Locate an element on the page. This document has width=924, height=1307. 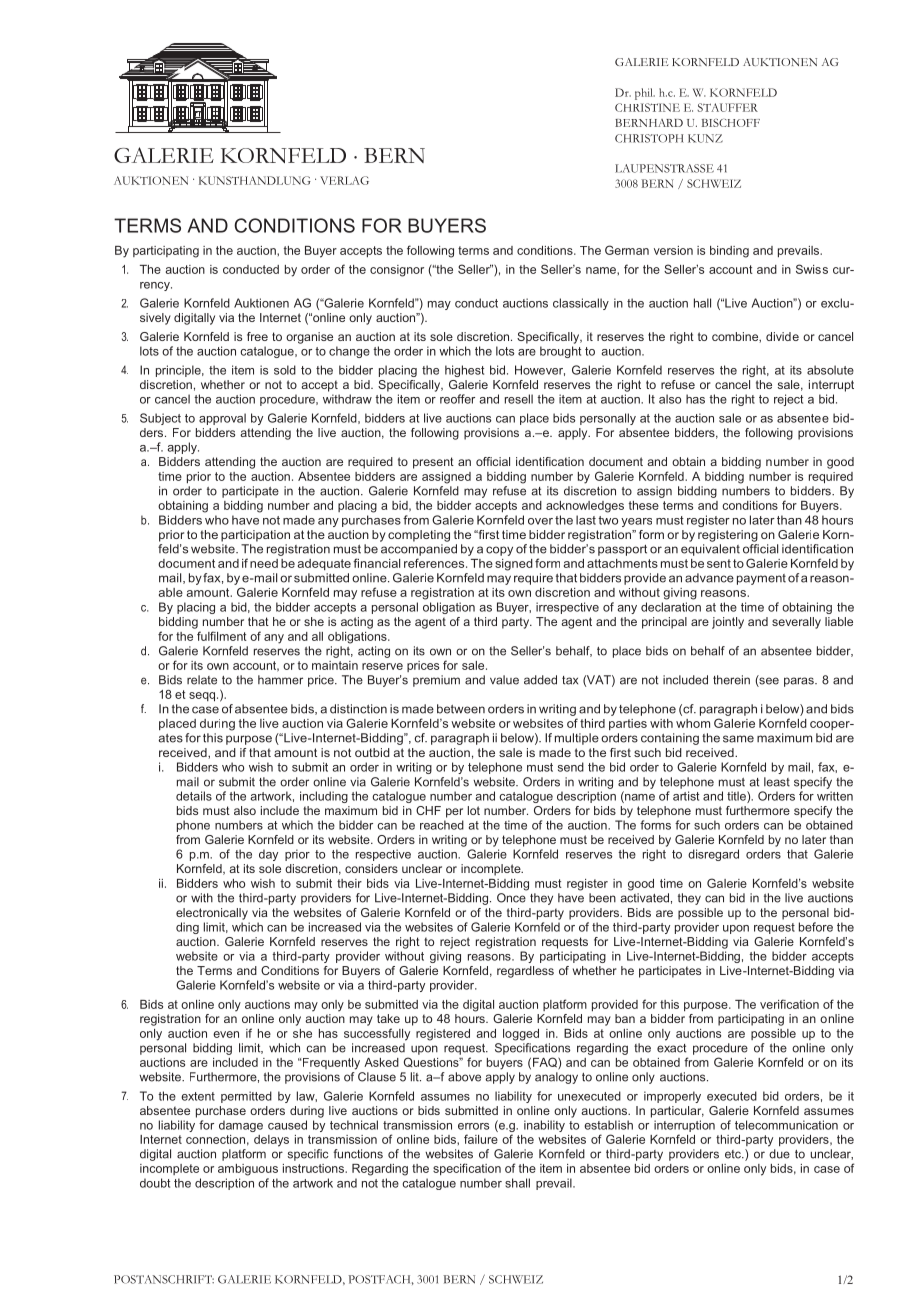
highest is located at coordinates (464, 371).
